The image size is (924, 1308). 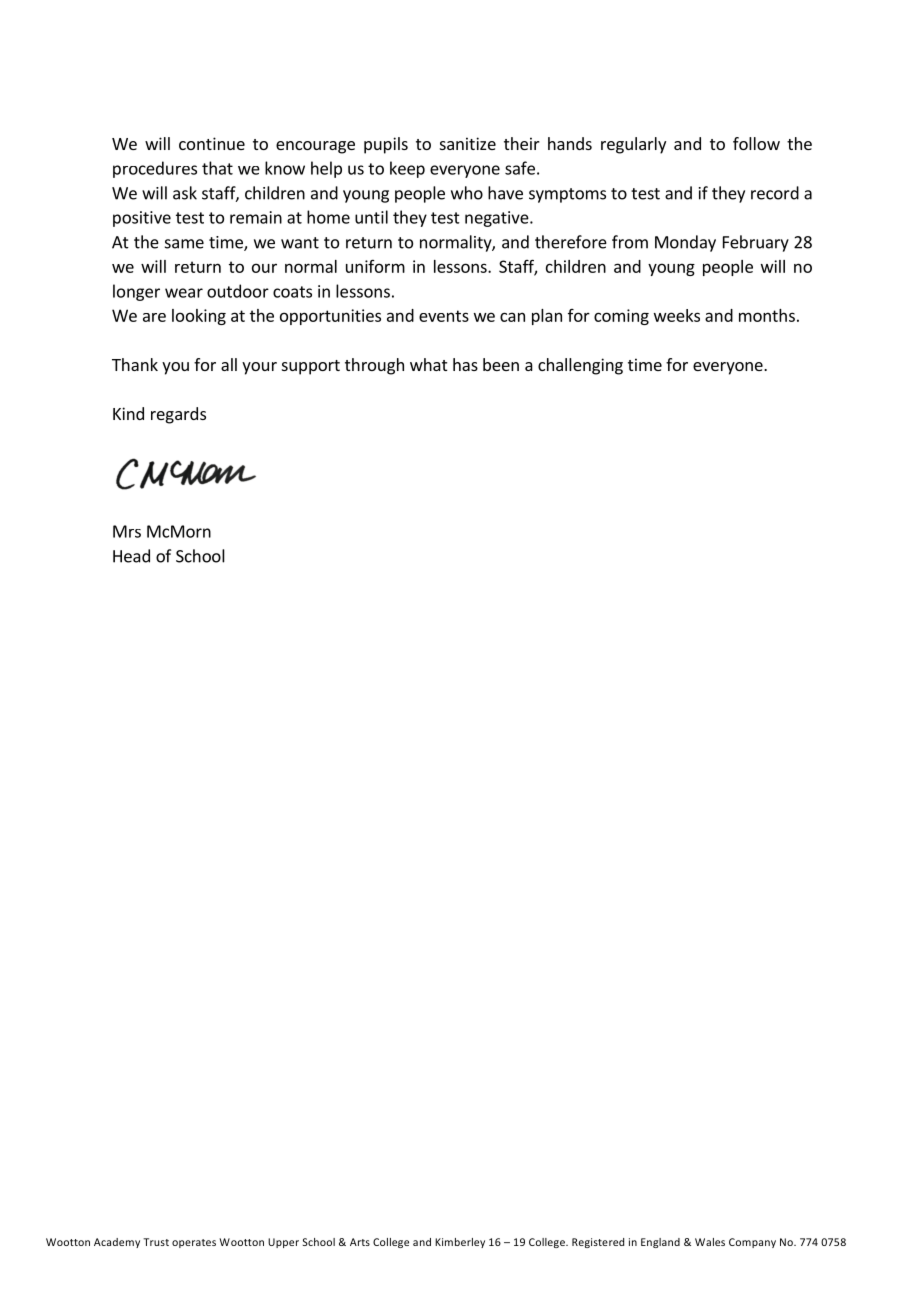 I want to click on through, so click(x=374, y=366).
